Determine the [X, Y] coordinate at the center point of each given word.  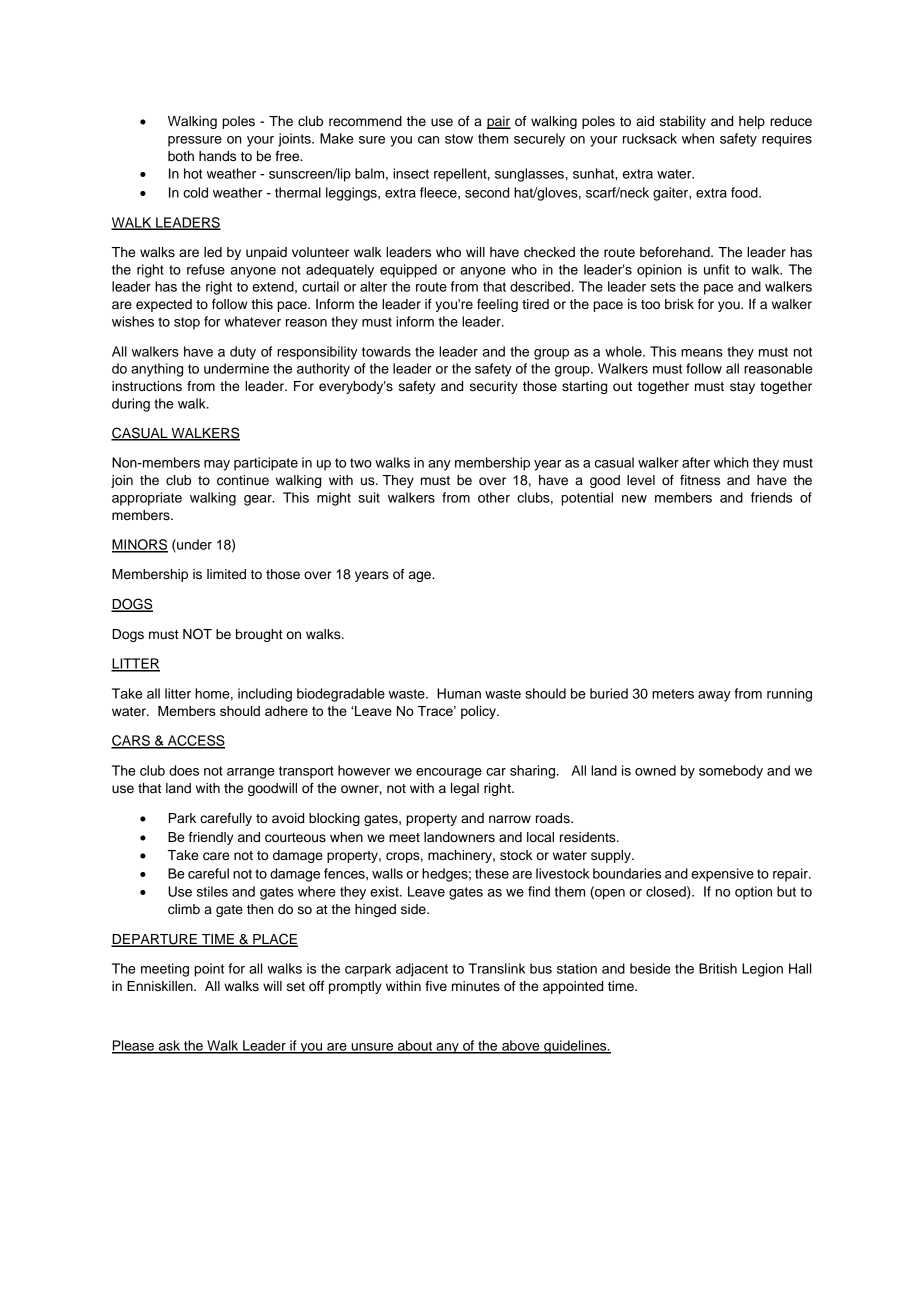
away [714, 696]
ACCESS [195, 741]
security [494, 387]
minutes [476, 986]
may [217, 465]
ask [169, 1046]
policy [479, 712]
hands [217, 156]
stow [459, 139]
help [752, 122]
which [731, 462]
